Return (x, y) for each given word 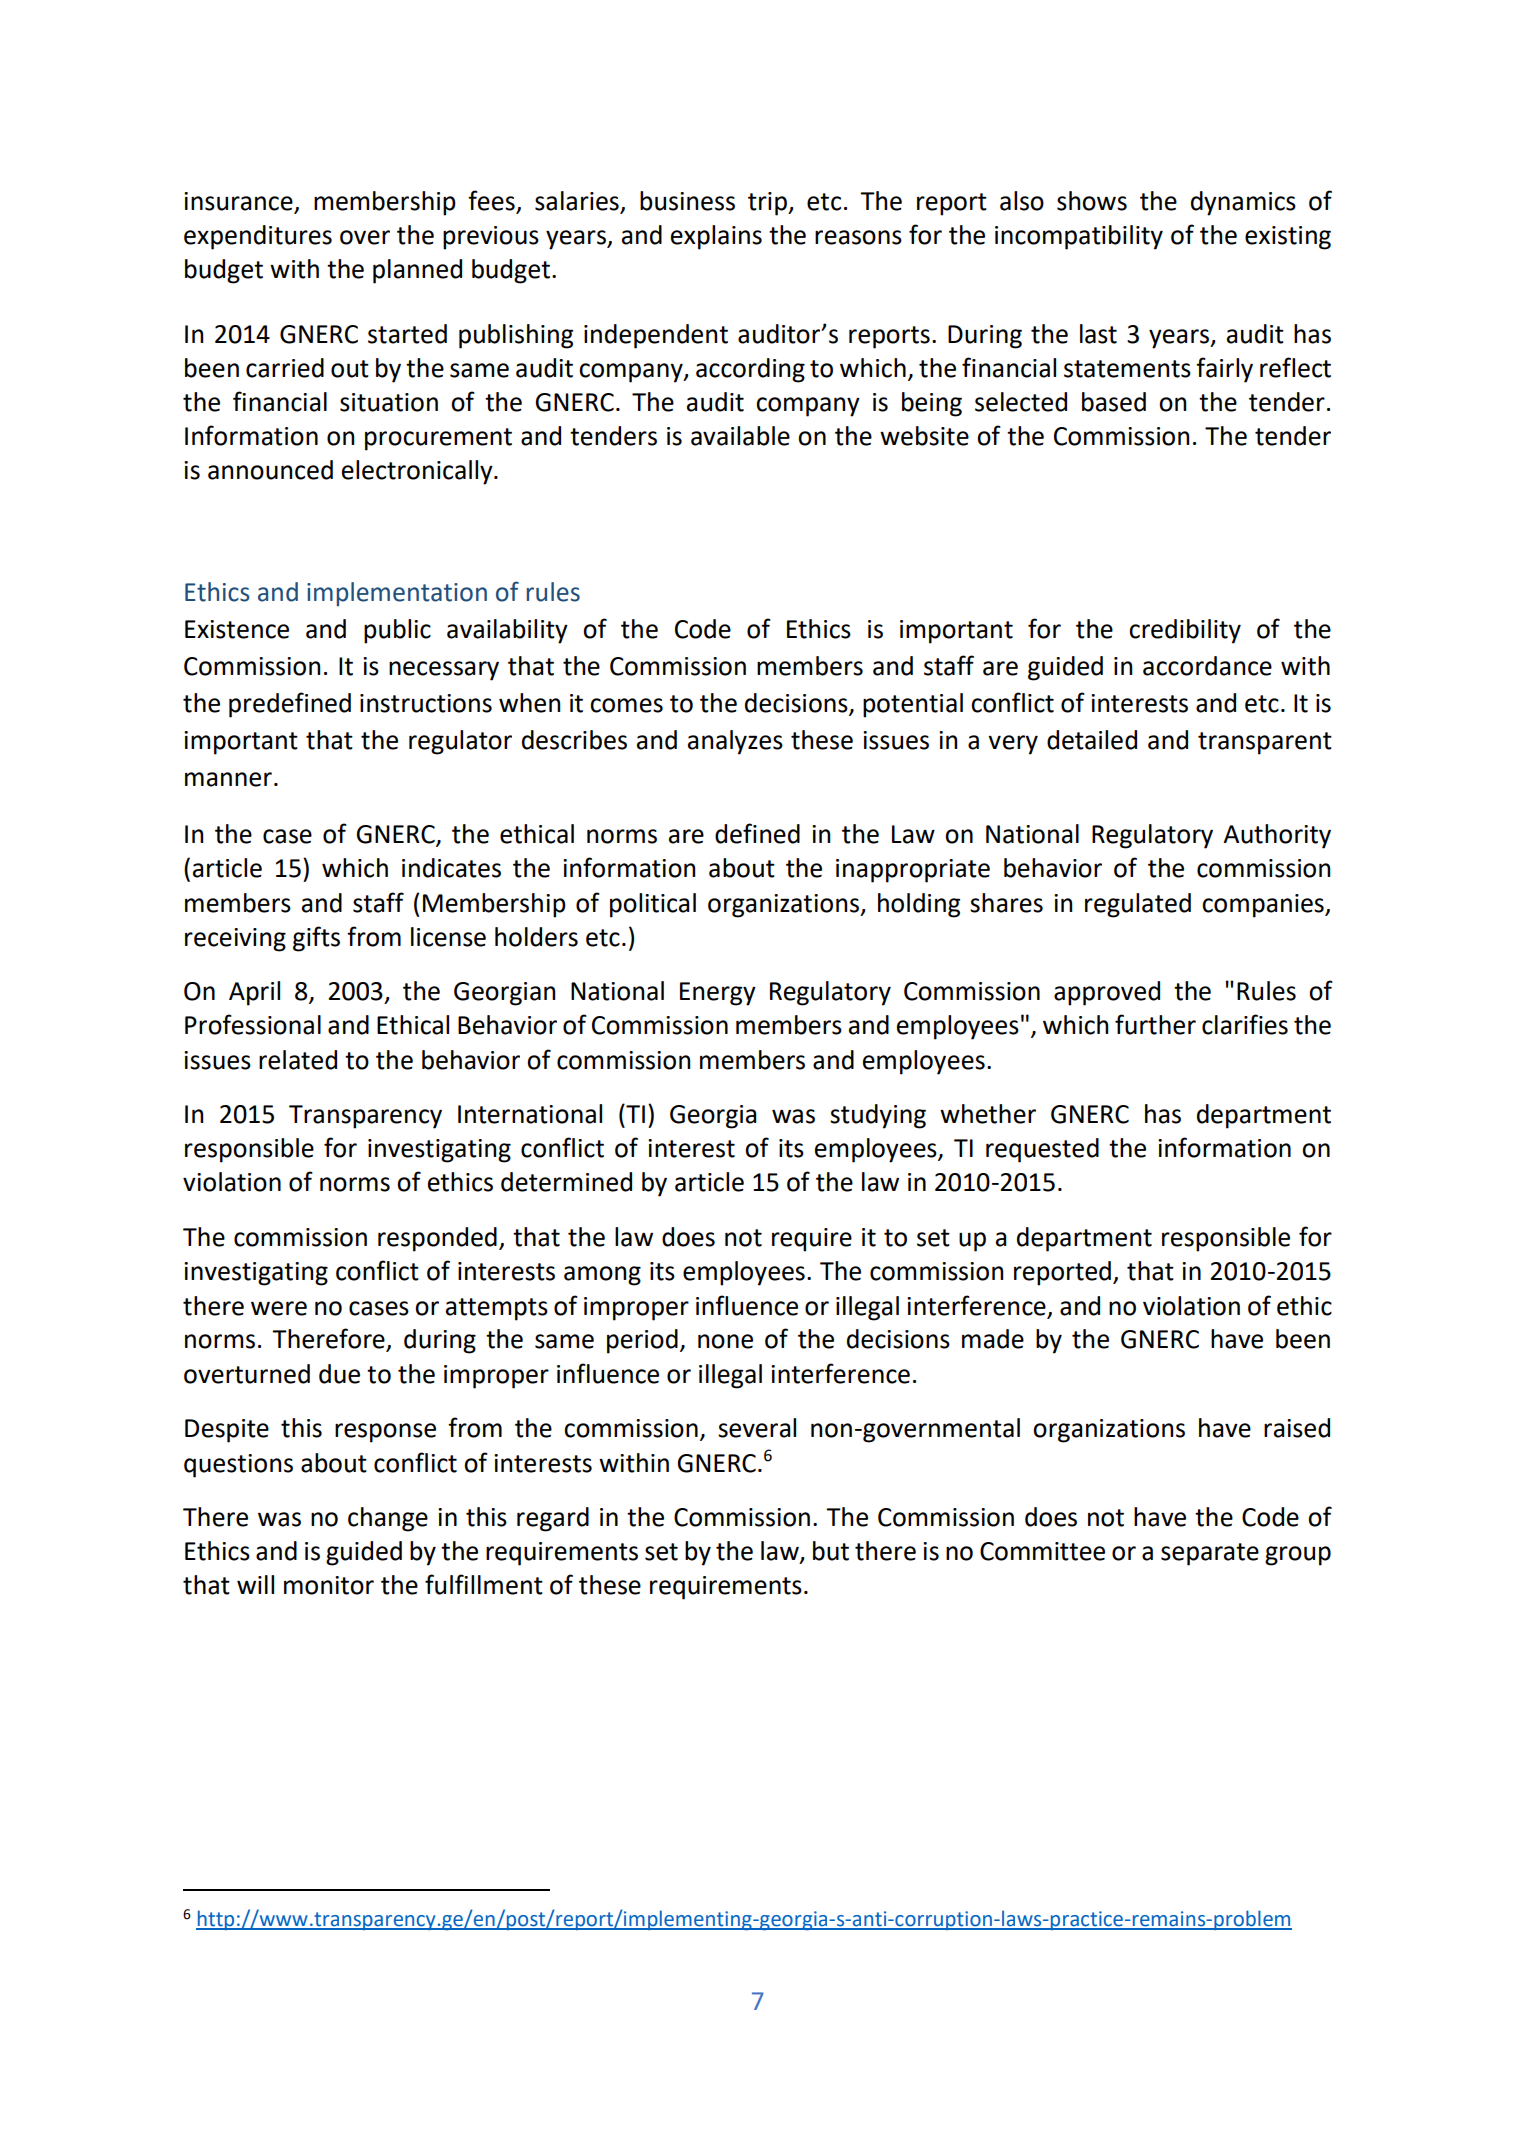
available (740, 436)
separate (1210, 1554)
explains (716, 237)
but (831, 1551)
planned (417, 271)
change (388, 1519)
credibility (1185, 631)
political (653, 905)
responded (437, 1239)
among (602, 1276)
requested (1042, 1150)
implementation (397, 594)
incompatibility (1079, 237)
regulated (1138, 905)
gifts (316, 939)
